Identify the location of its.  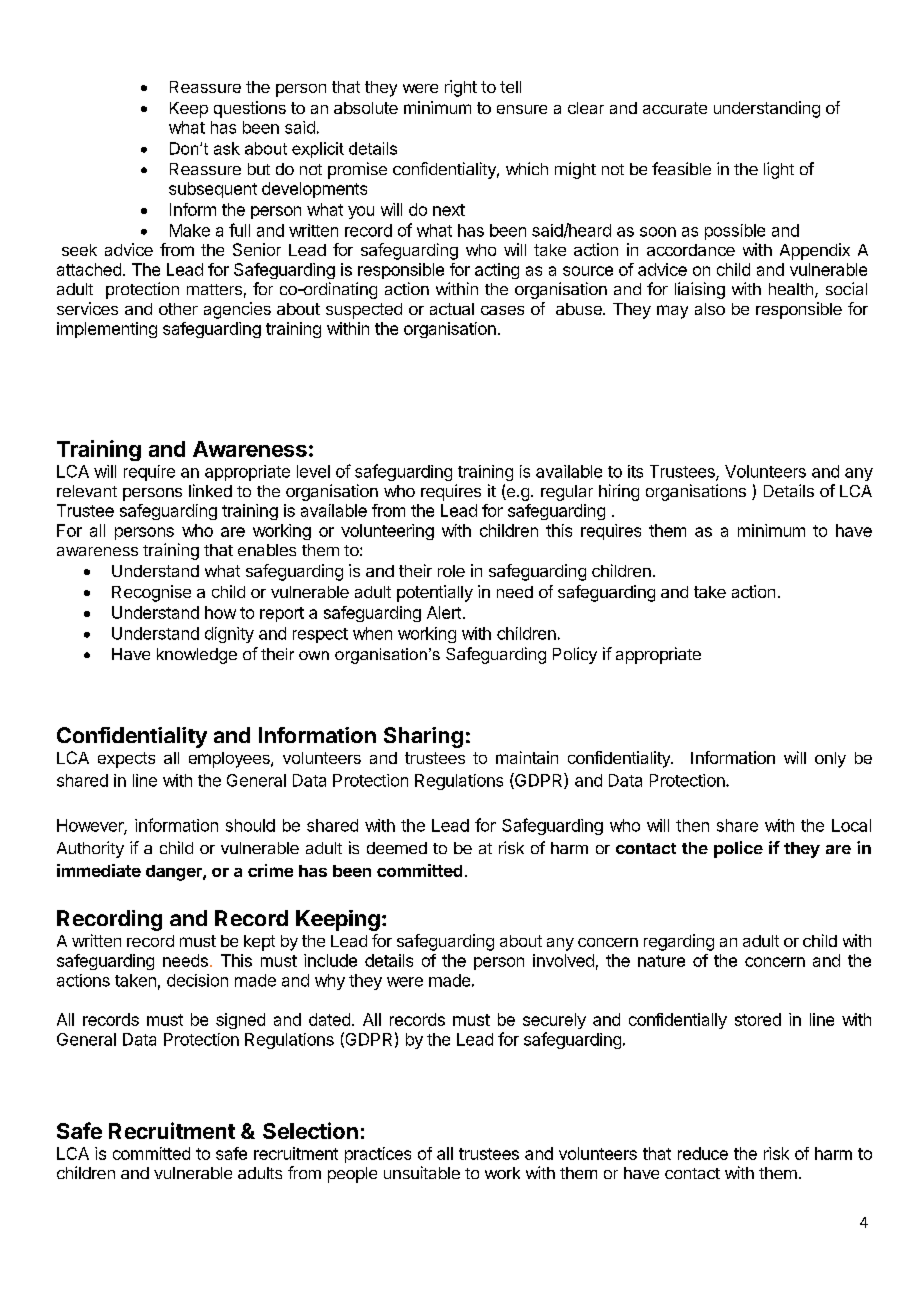
(635, 471).
